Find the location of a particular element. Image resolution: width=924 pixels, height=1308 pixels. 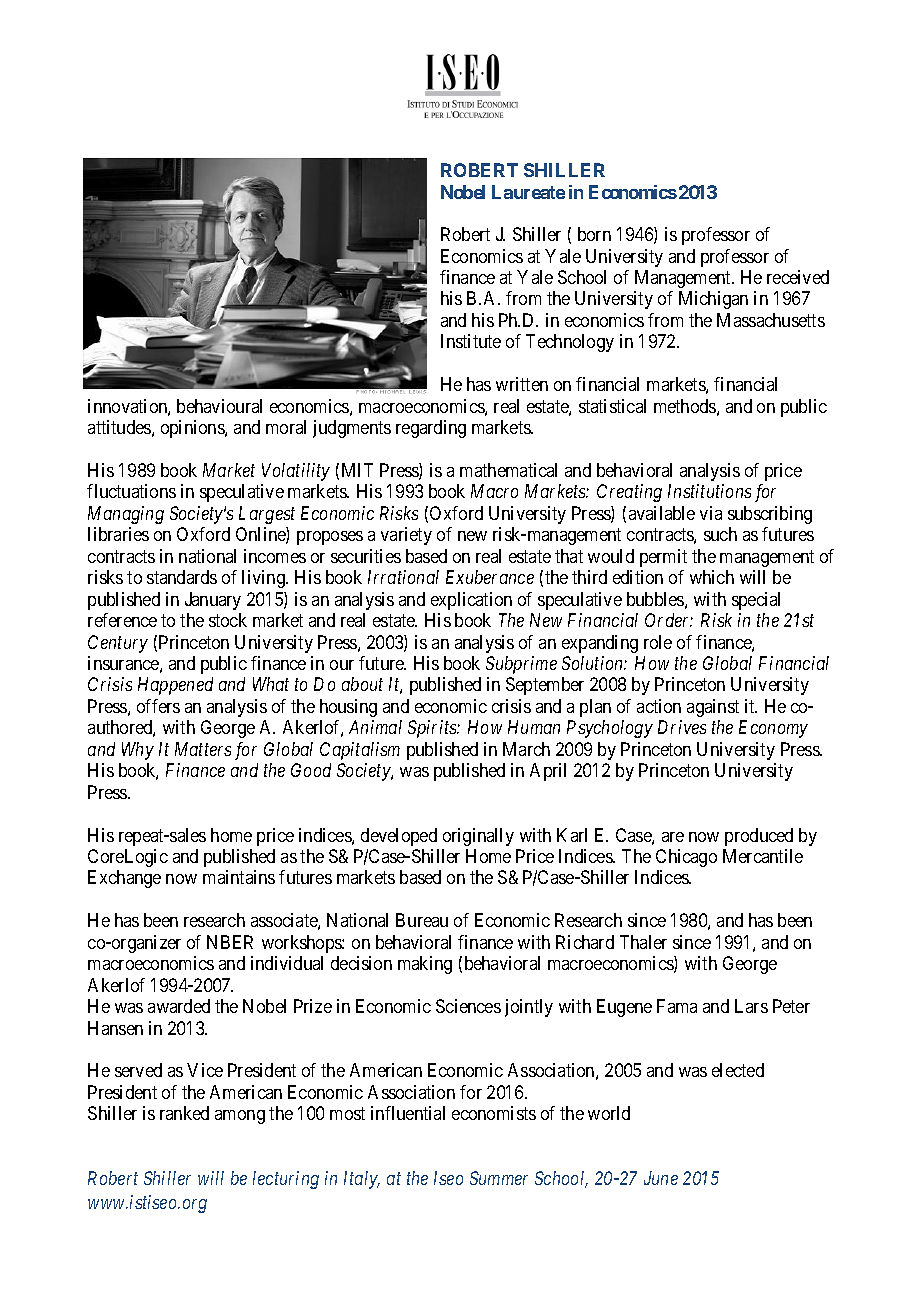

June is located at coordinates (661, 1178).
